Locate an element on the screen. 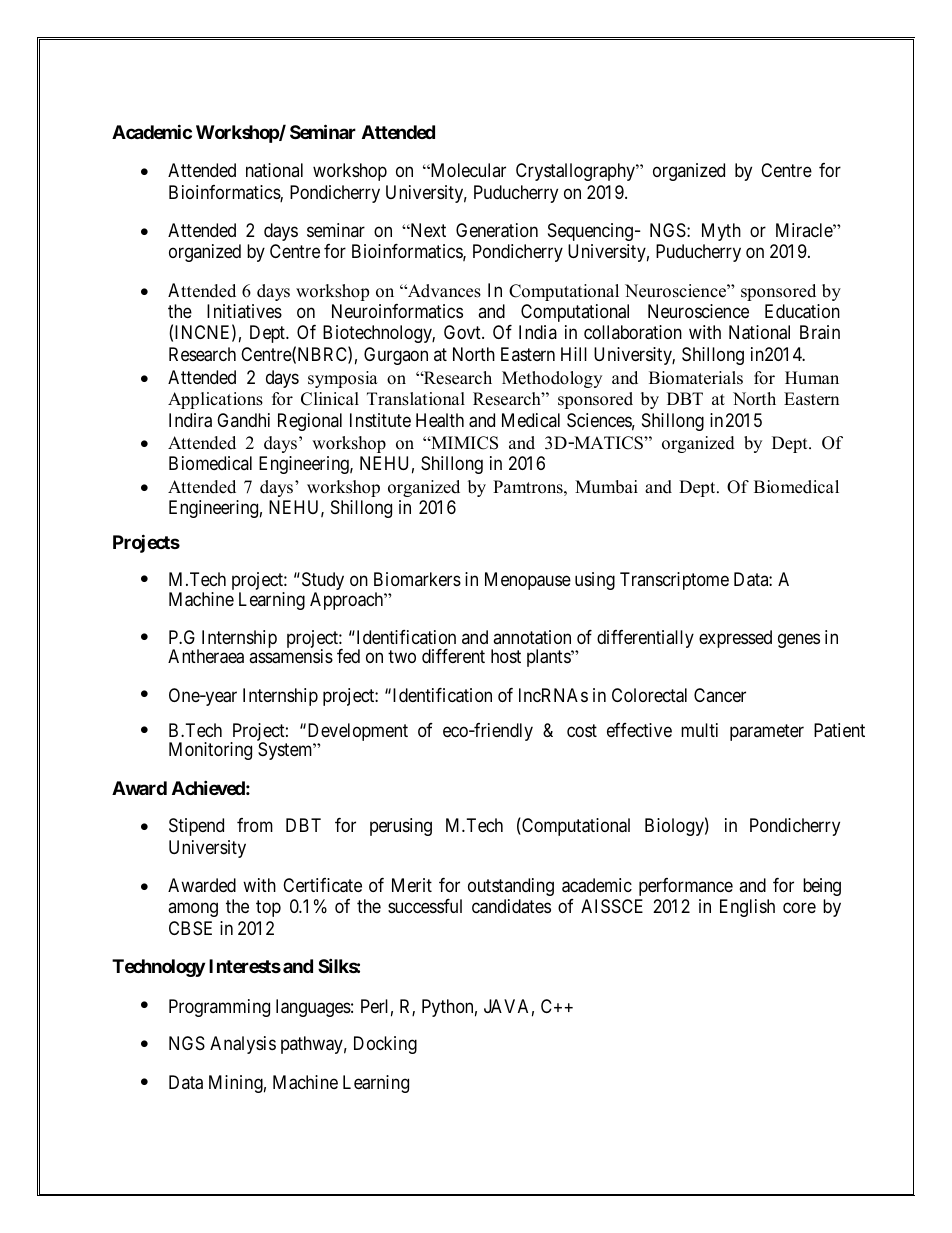 This screenshot has height=1233, width=952. Analysis is located at coordinates (243, 1045).
